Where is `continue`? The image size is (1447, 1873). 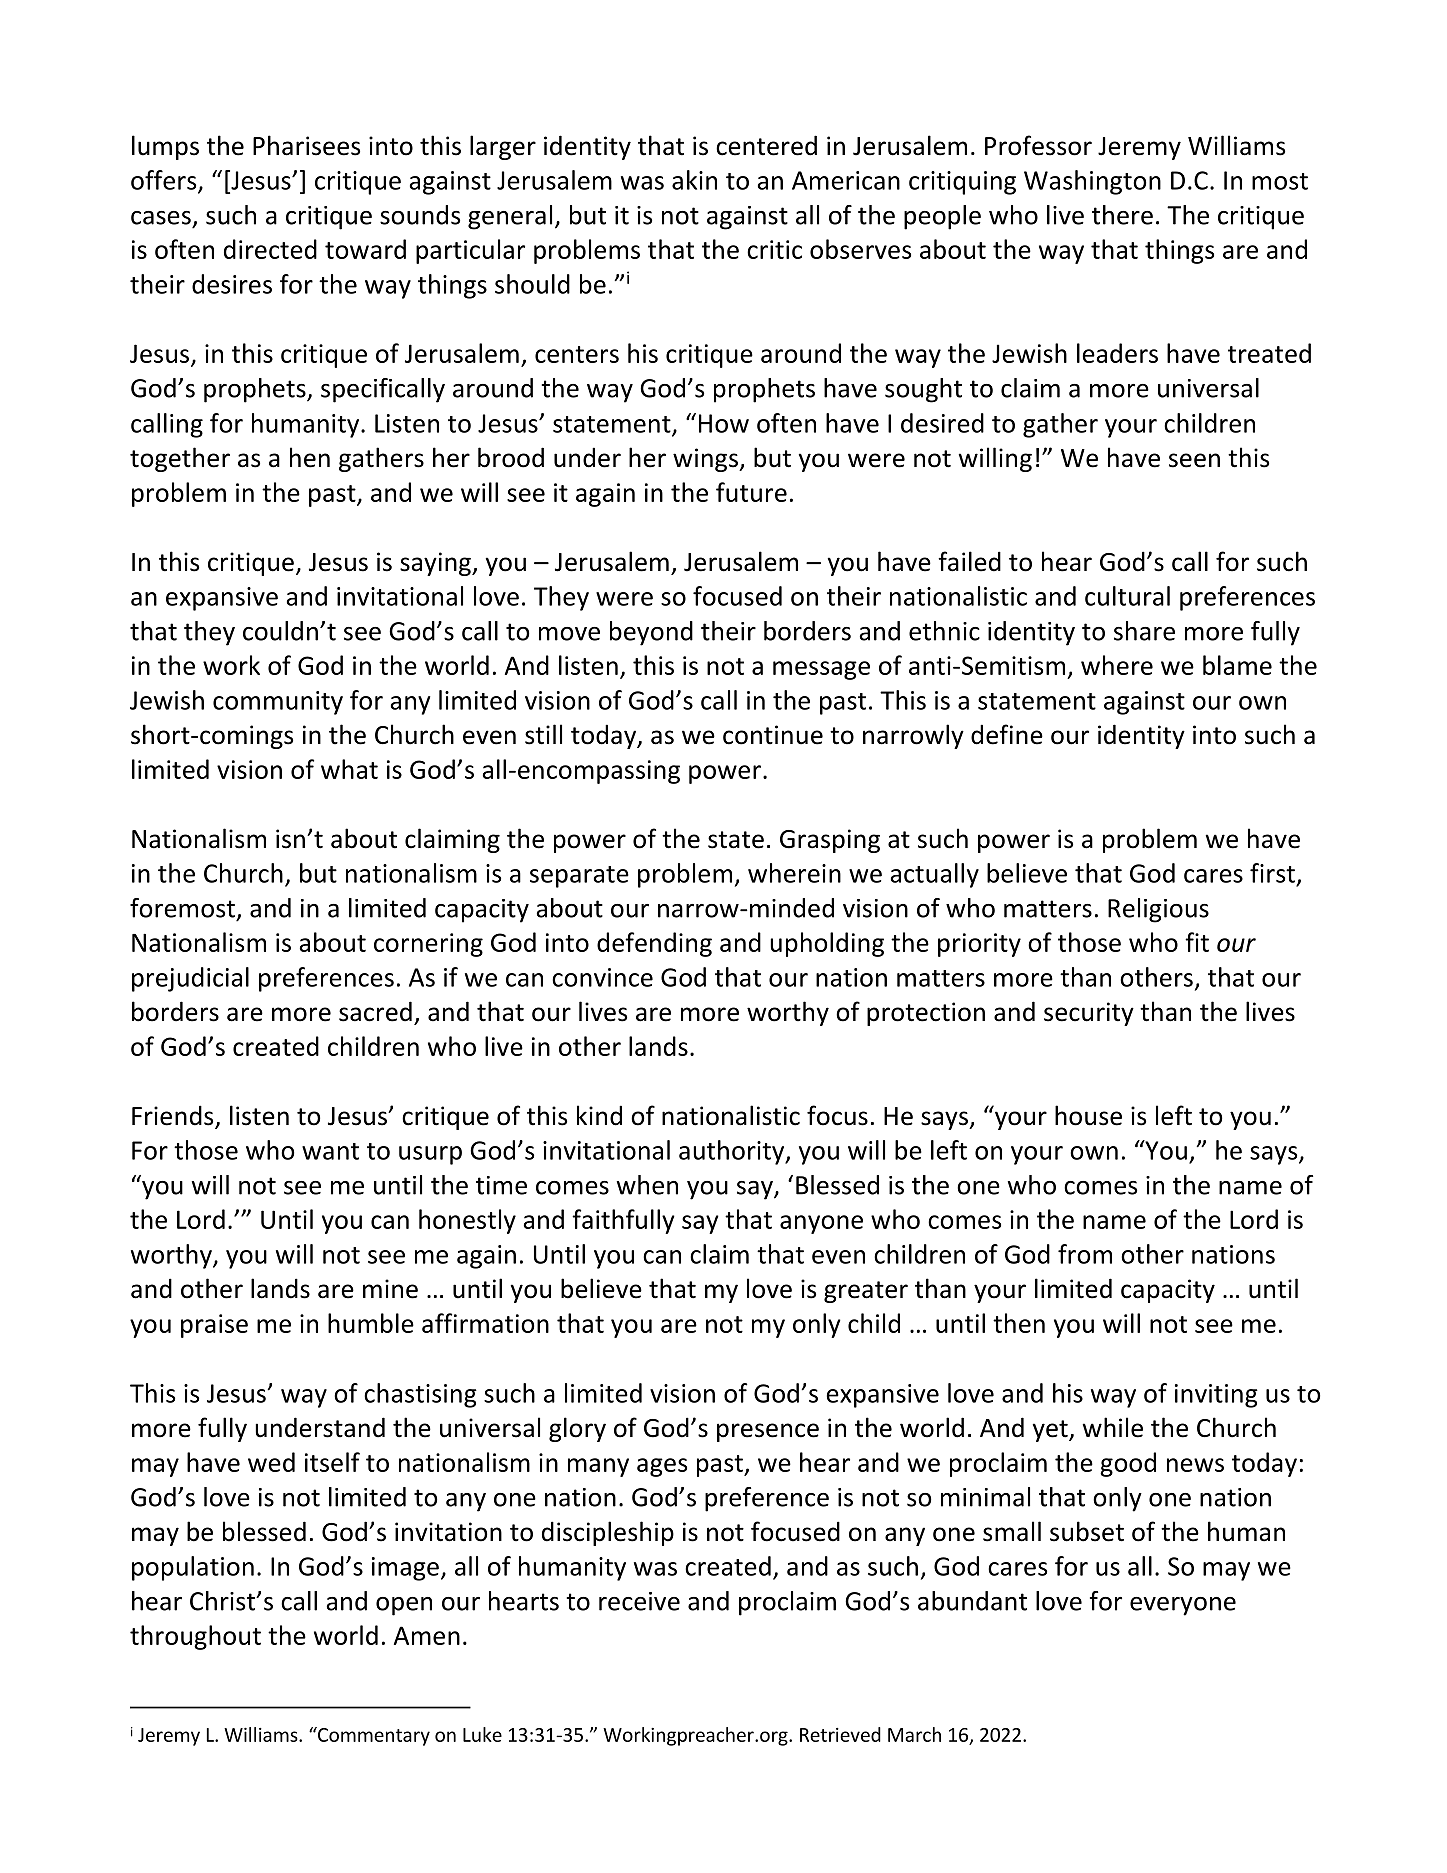 continue is located at coordinates (773, 735).
